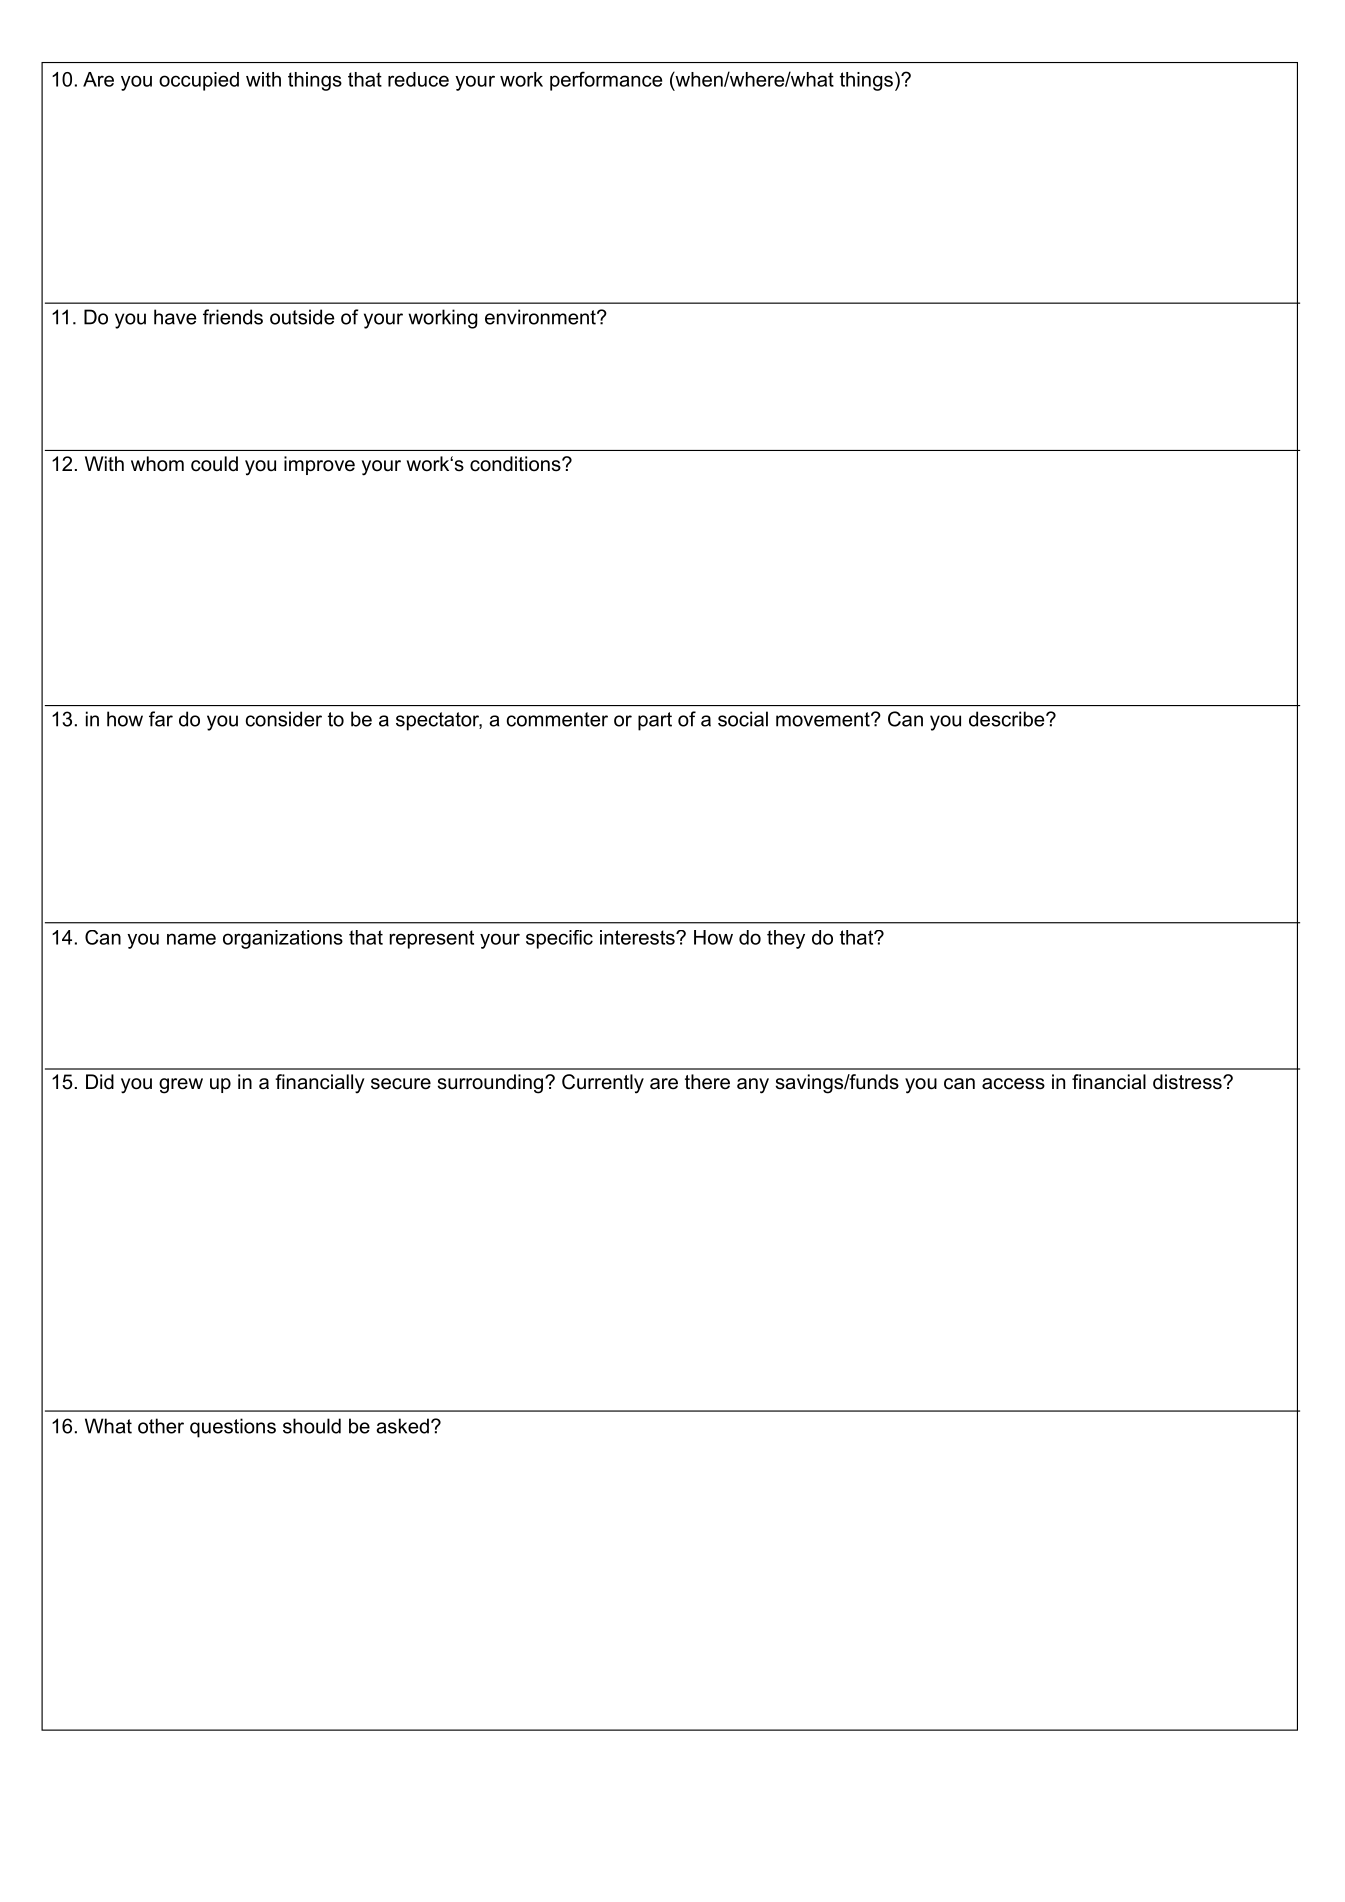  What do you see at coordinates (191, 939) in the screenshot?
I see `name` at bounding box center [191, 939].
